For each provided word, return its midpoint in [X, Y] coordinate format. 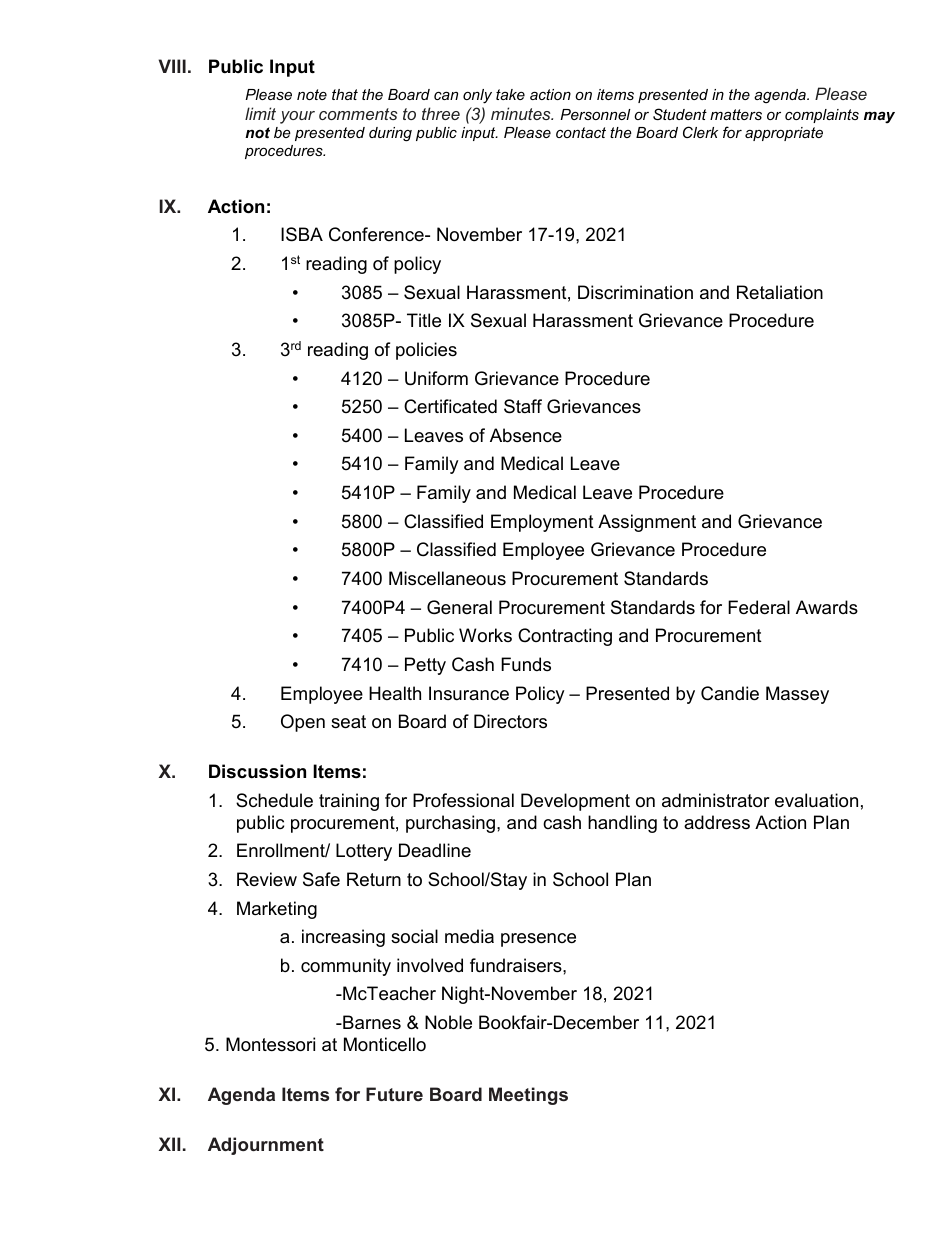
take [510, 94]
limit [260, 113]
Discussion [257, 771]
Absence [526, 435]
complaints [822, 116]
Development [575, 802]
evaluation [816, 800]
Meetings [528, 1096]
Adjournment [266, 1146]
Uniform [436, 378]
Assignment [647, 523]
